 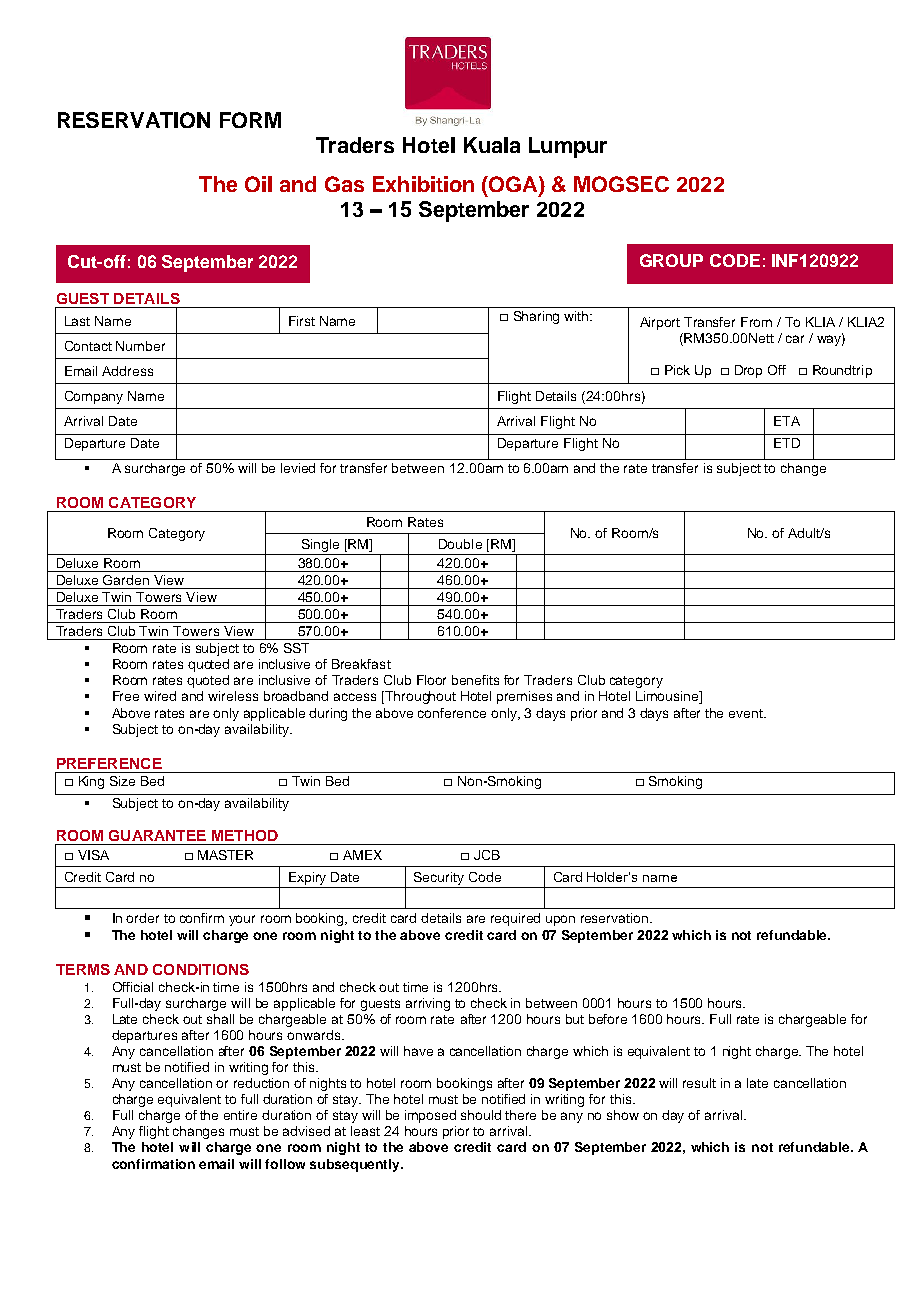 I want to click on wired, so click(x=160, y=696).
